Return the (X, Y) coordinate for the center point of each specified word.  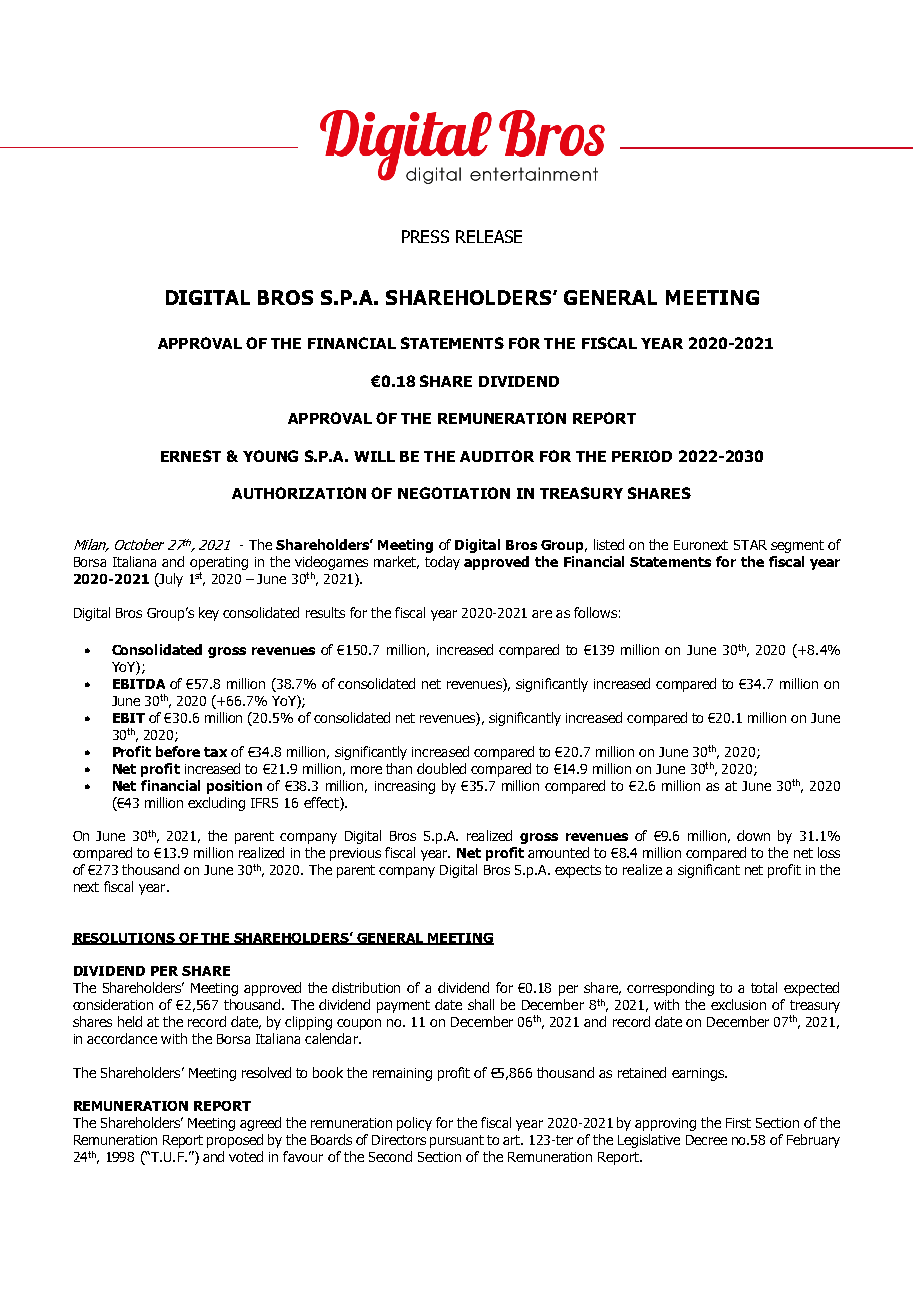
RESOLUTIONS (124, 939)
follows (595, 612)
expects (578, 871)
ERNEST (191, 456)
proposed (235, 1141)
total (764, 987)
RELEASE (489, 236)
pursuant (457, 1141)
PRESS (425, 236)
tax (215, 752)
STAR (750, 545)
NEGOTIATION (454, 493)
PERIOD (642, 456)
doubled (441, 768)
